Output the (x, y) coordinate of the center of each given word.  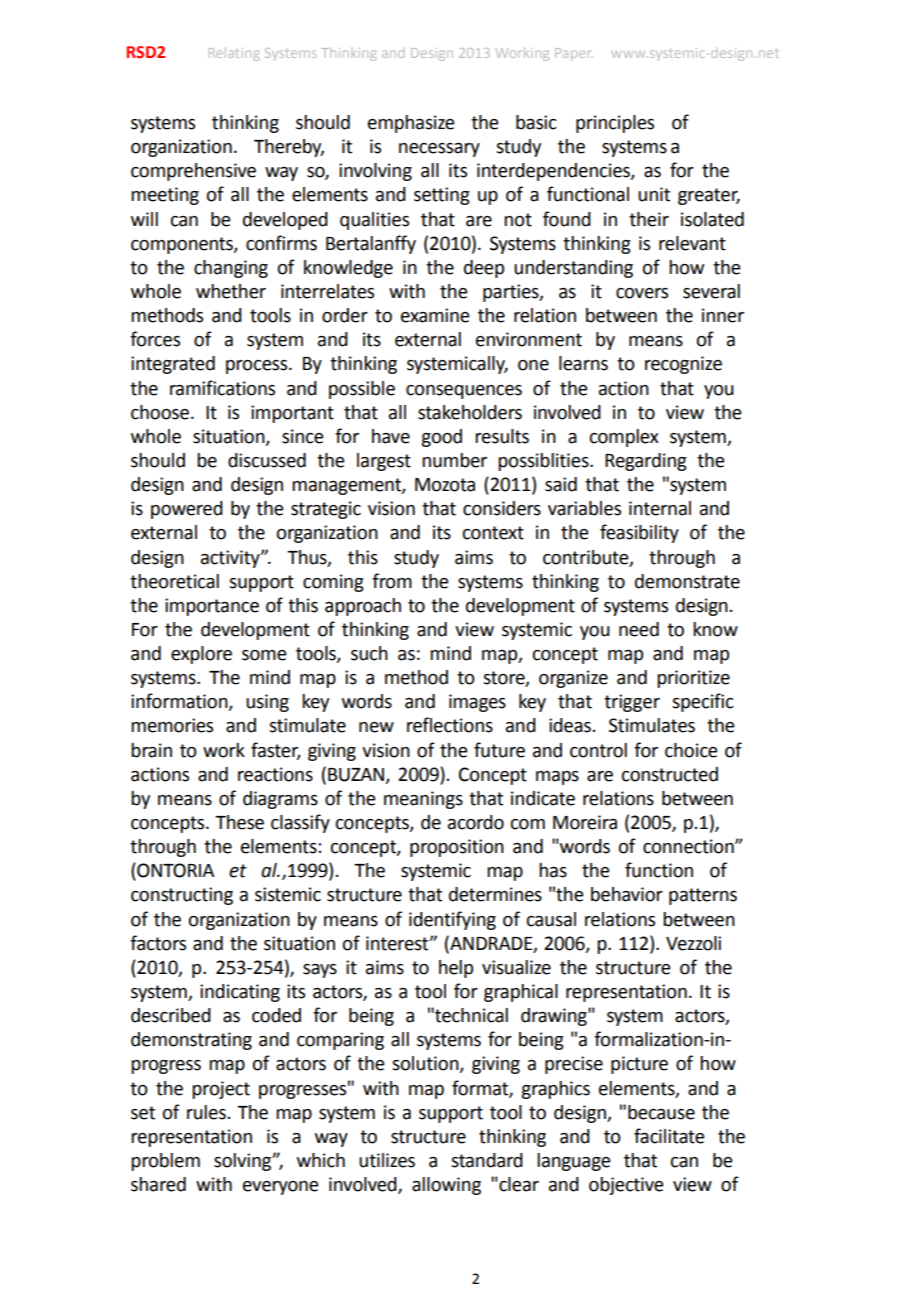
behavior (627, 894)
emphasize (411, 124)
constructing (182, 896)
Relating (234, 54)
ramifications (222, 388)
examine (435, 315)
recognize (683, 365)
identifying (452, 920)
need (639, 629)
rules (206, 1112)
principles (615, 124)
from (392, 581)
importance (212, 607)
